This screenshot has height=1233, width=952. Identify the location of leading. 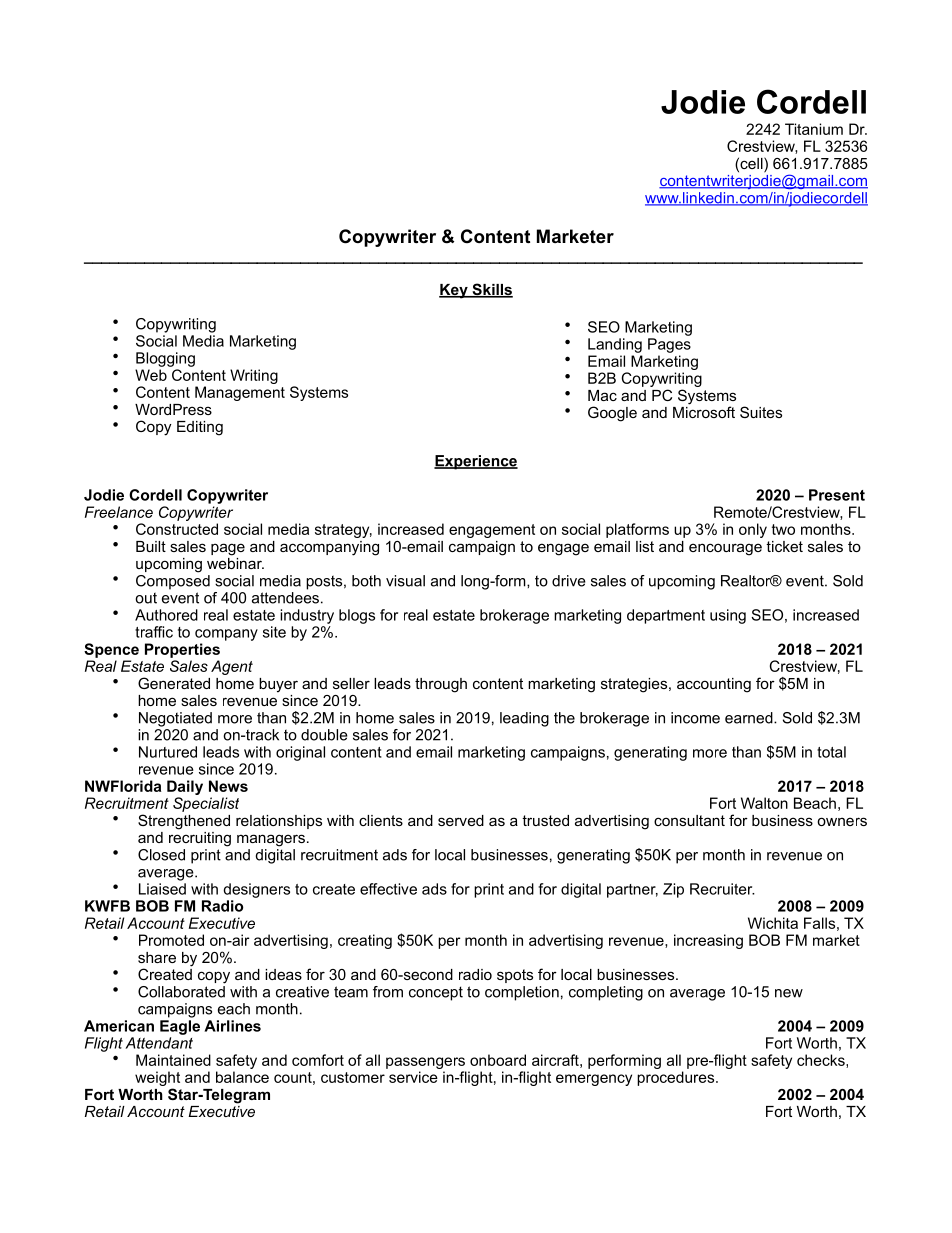
(524, 719).
